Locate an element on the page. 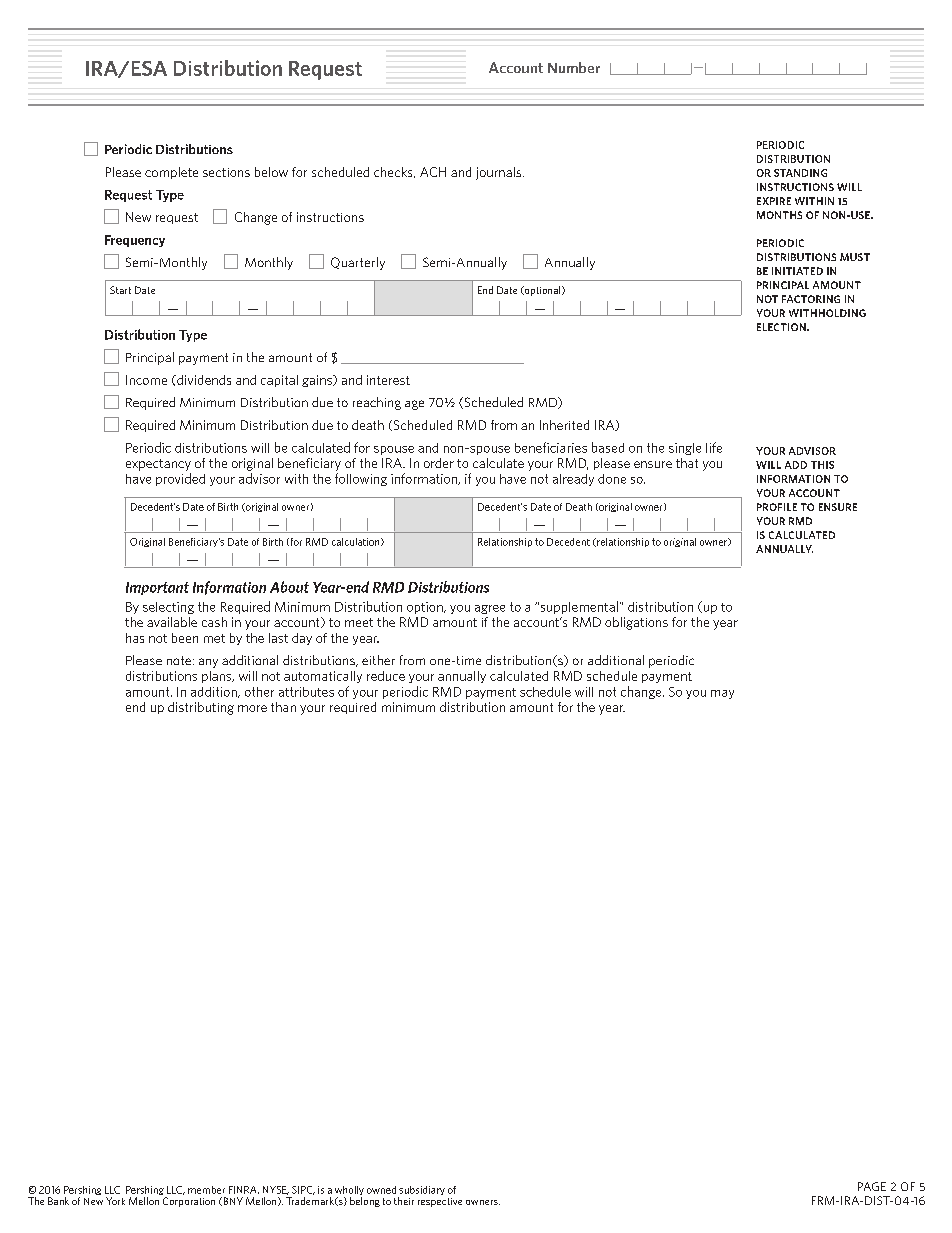 The width and height of the page is (952, 1233). journals is located at coordinates (500, 173).
